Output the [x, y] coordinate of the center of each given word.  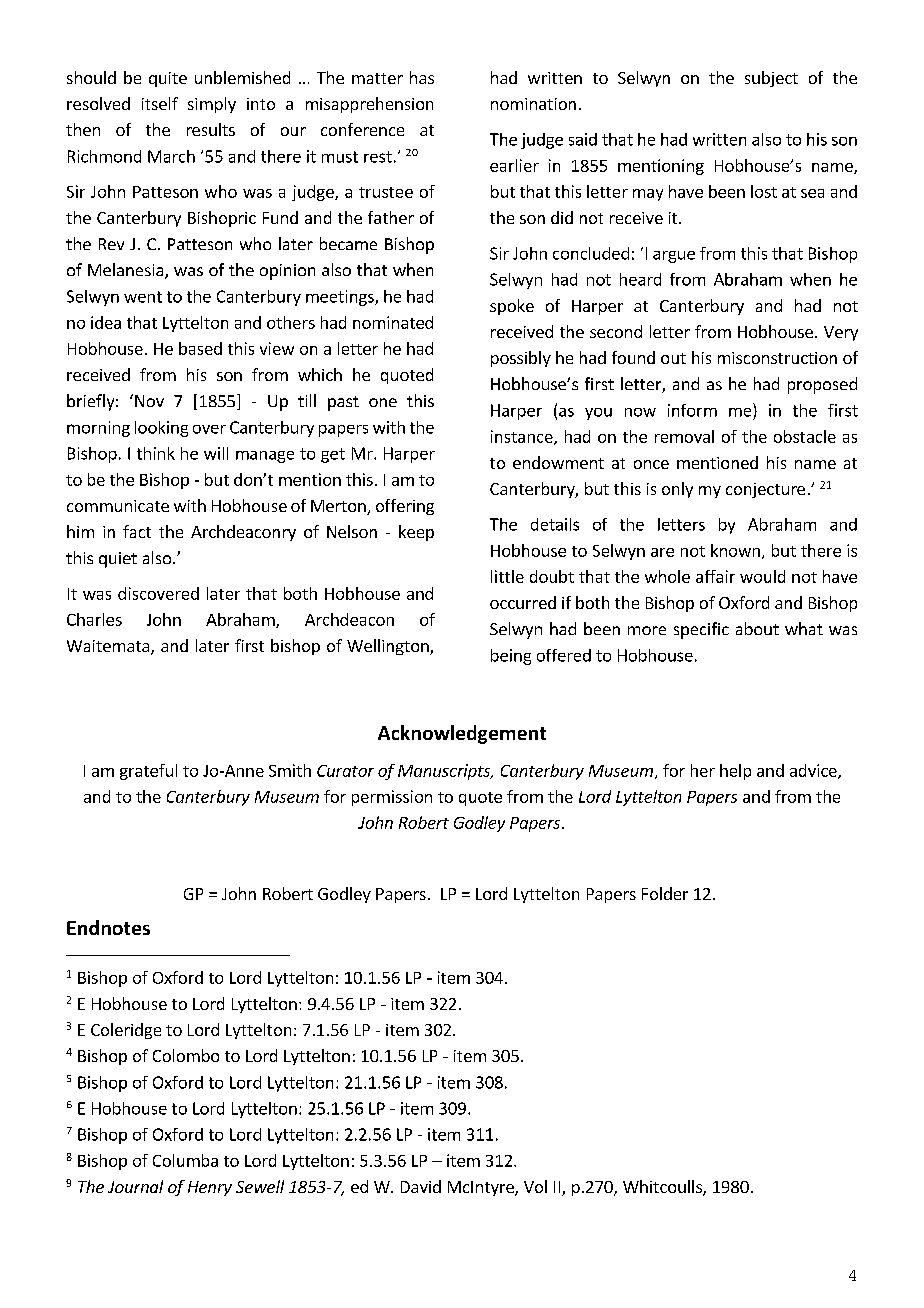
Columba [185, 1160]
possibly [521, 359]
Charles [94, 619]
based [200, 348]
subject [771, 79]
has [422, 77]
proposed [822, 385]
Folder [665, 893]
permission [392, 798]
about [757, 628]
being [511, 657]
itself [160, 103]
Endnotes [108, 927]
